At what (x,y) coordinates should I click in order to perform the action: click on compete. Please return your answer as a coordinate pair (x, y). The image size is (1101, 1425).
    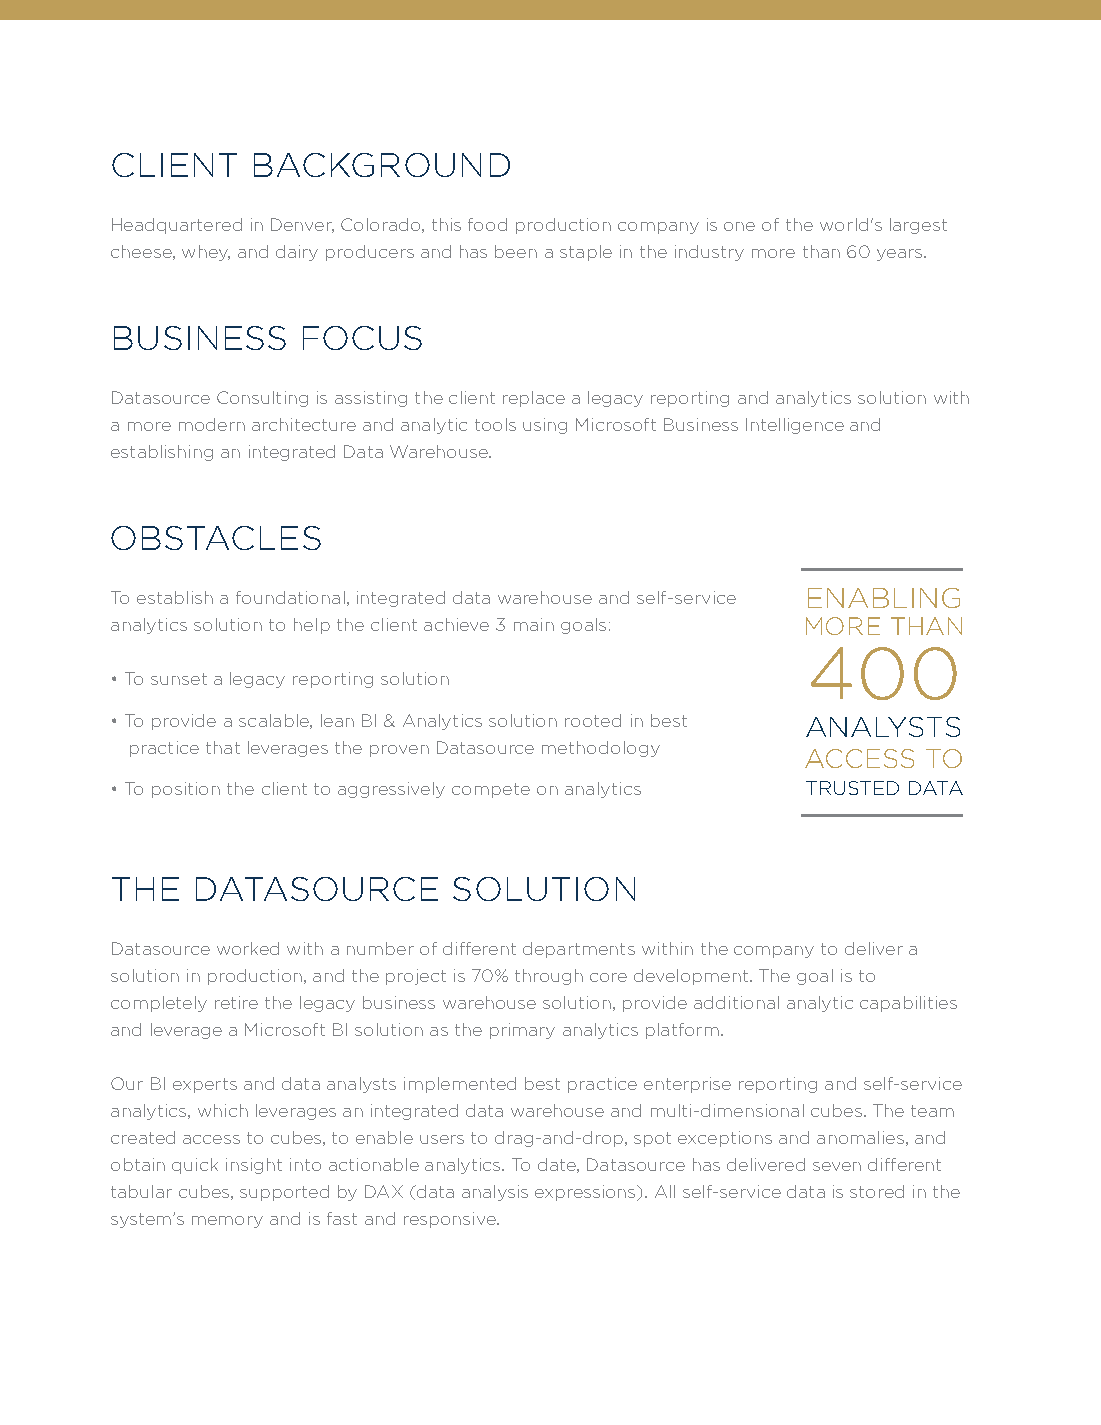
    Looking at the image, I should click on (491, 790).
